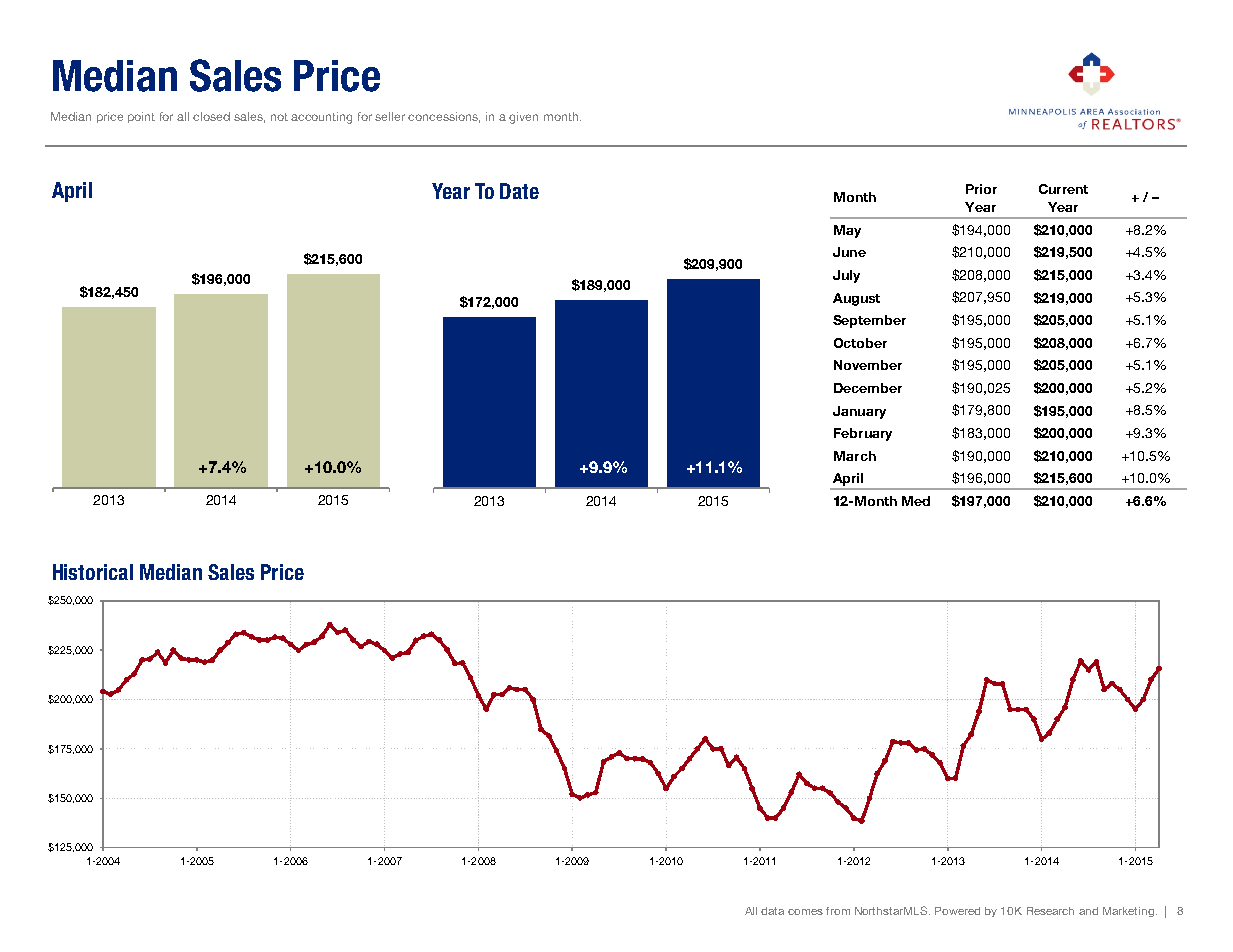 This screenshot has height=952, width=1233. What do you see at coordinates (1050, 911) in the screenshot?
I see `Research` at bounding box center [1050, 911].
